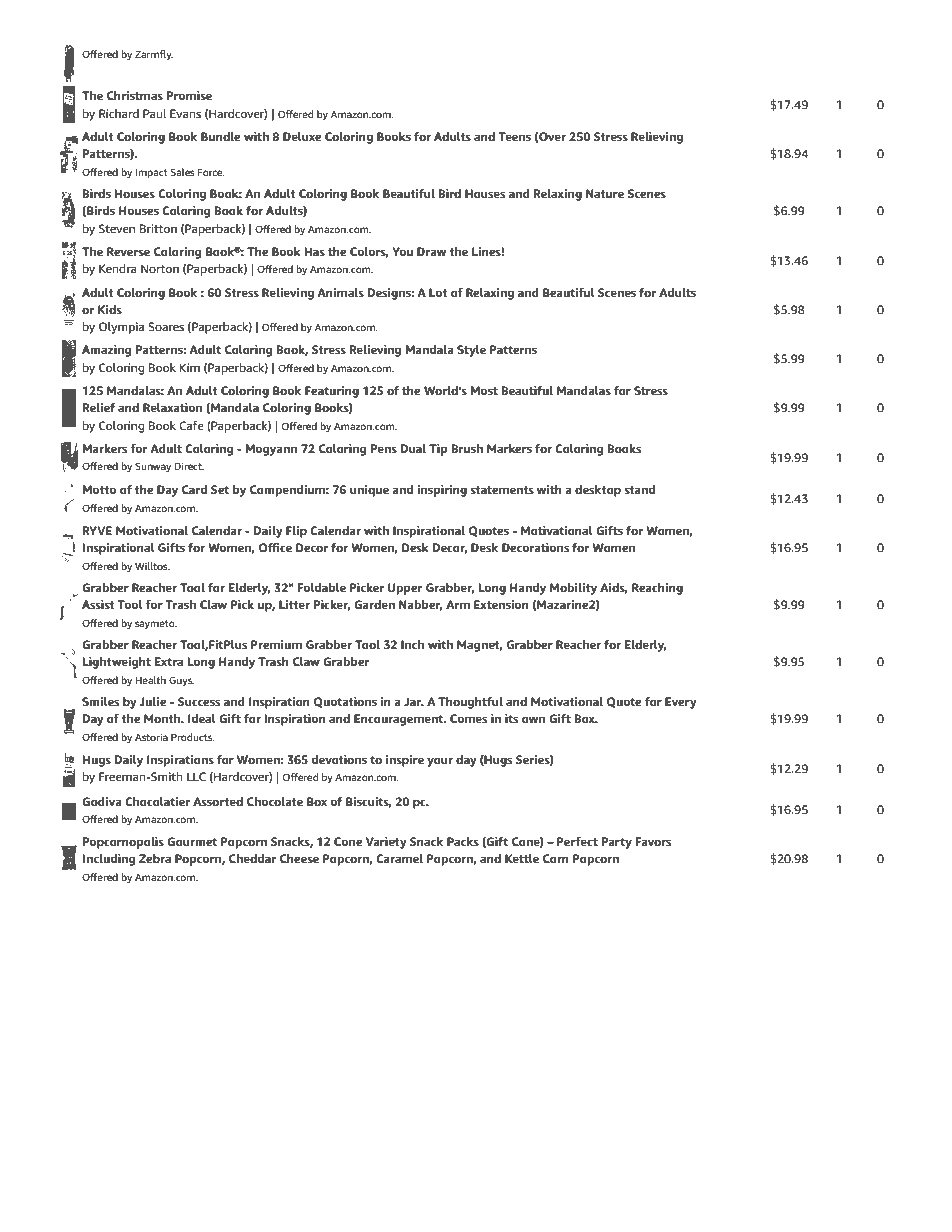 This image has height=1232, width=952. Describe the element at coordinates (639, 489) in the image. I see `stand` at that location.
